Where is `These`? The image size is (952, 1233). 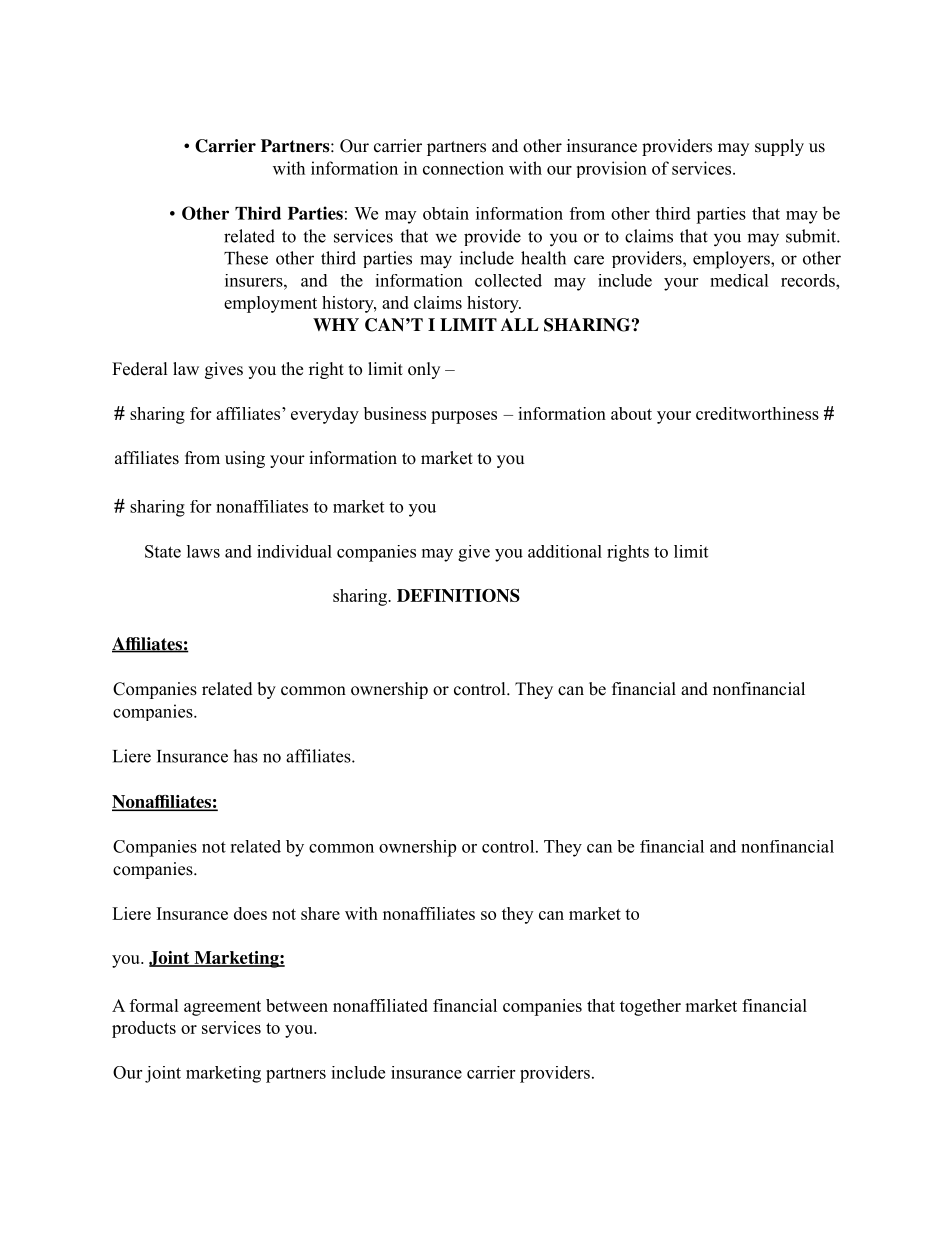 These is located at coordinates (246, 258).
